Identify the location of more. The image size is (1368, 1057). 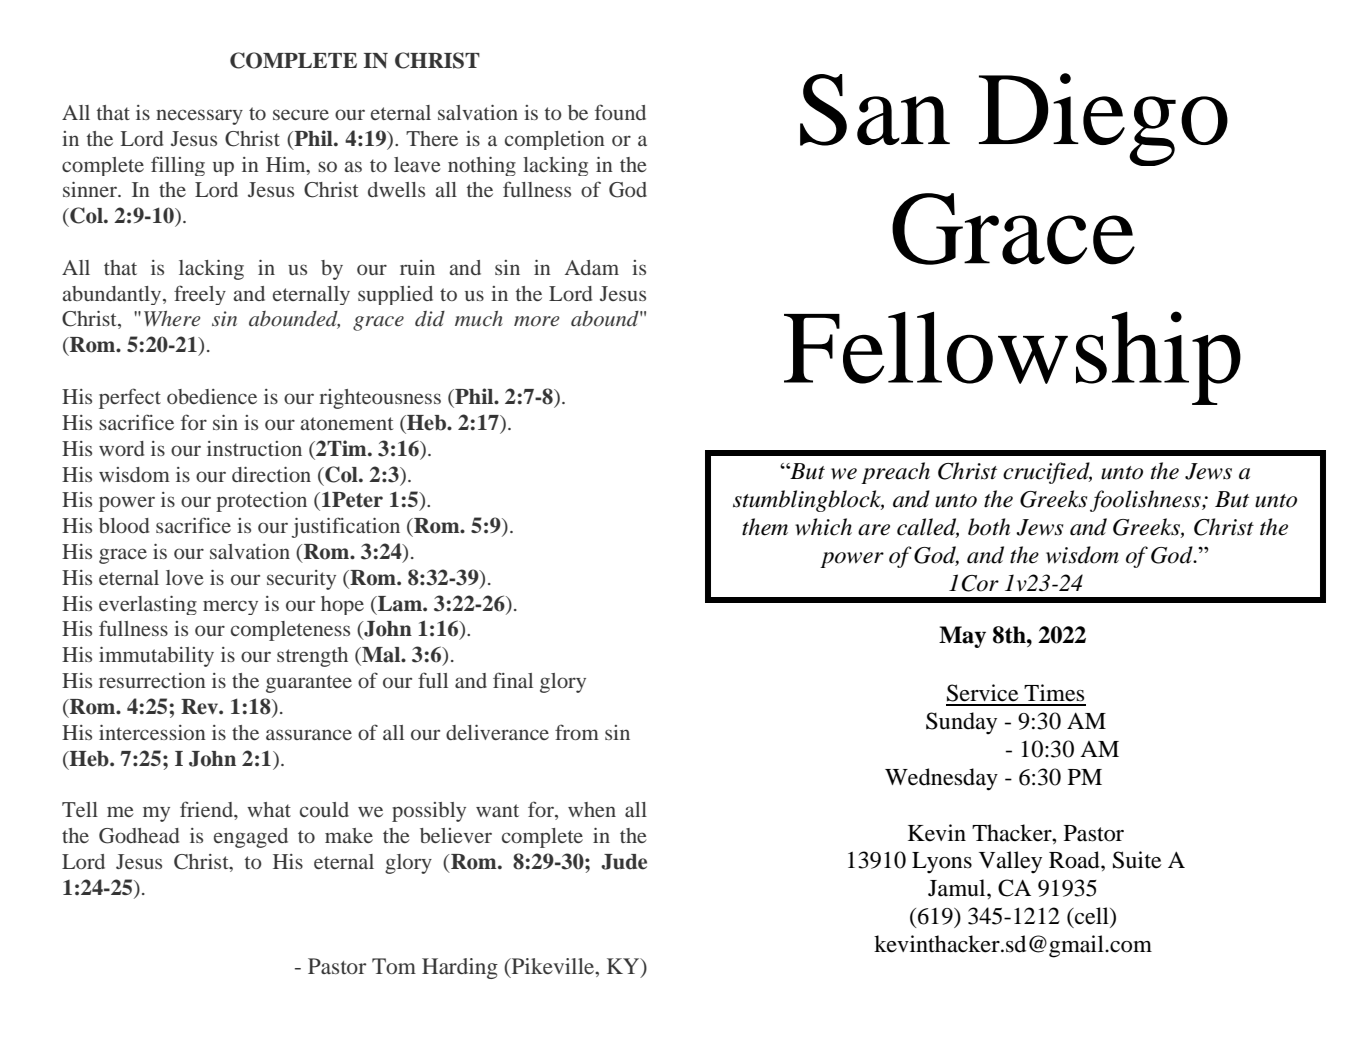
(537, 321).
